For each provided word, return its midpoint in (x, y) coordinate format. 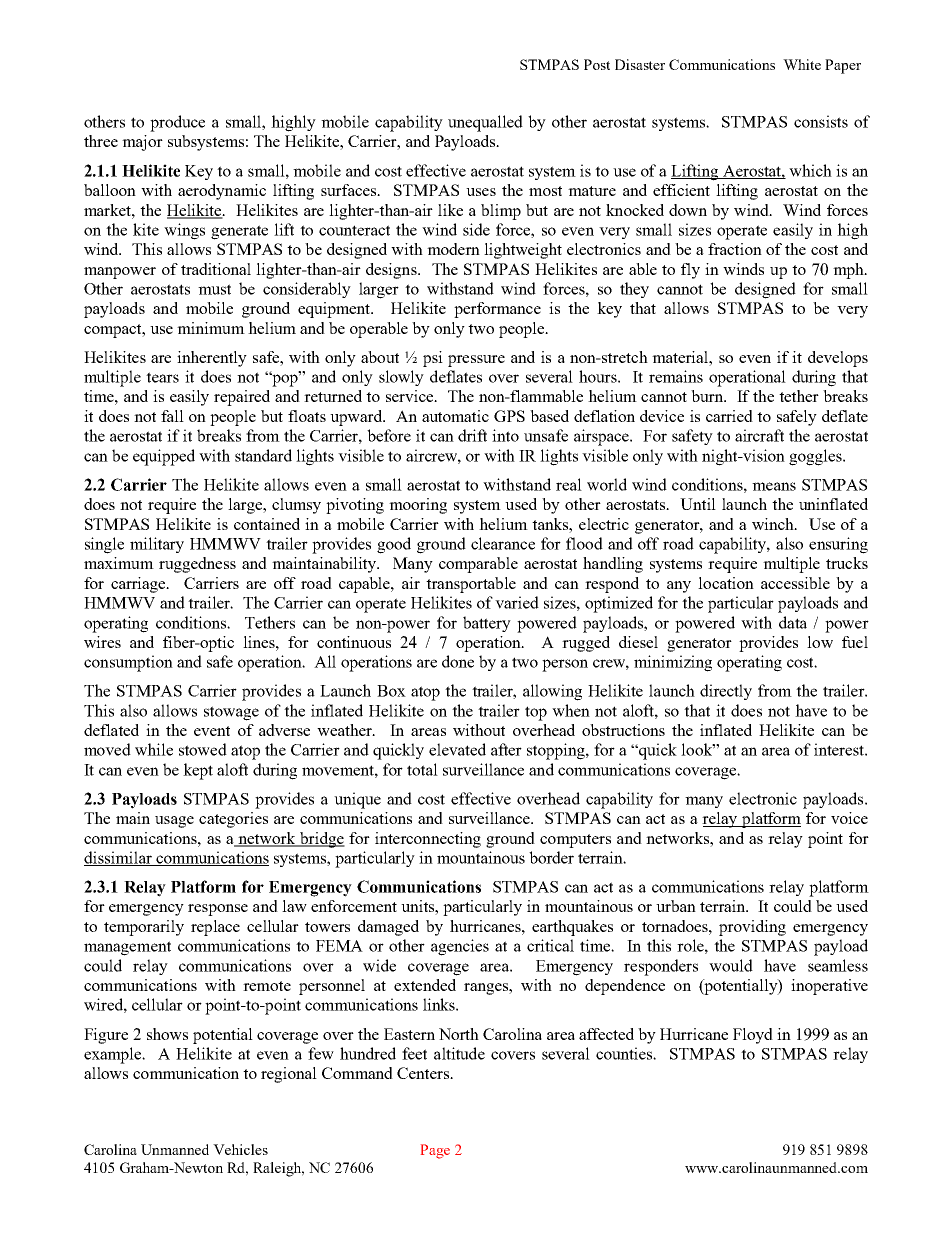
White (802, 64)
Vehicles (240, 1149)
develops (838, 359)
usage (174, 822)
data (793, 622)
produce (177, 123)
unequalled (485, 123)
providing (752, 928)
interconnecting (428, 840)
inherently (212, 359)
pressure (476, 361)
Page (435, 1151)
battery (487, 624)
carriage (139, 585)
